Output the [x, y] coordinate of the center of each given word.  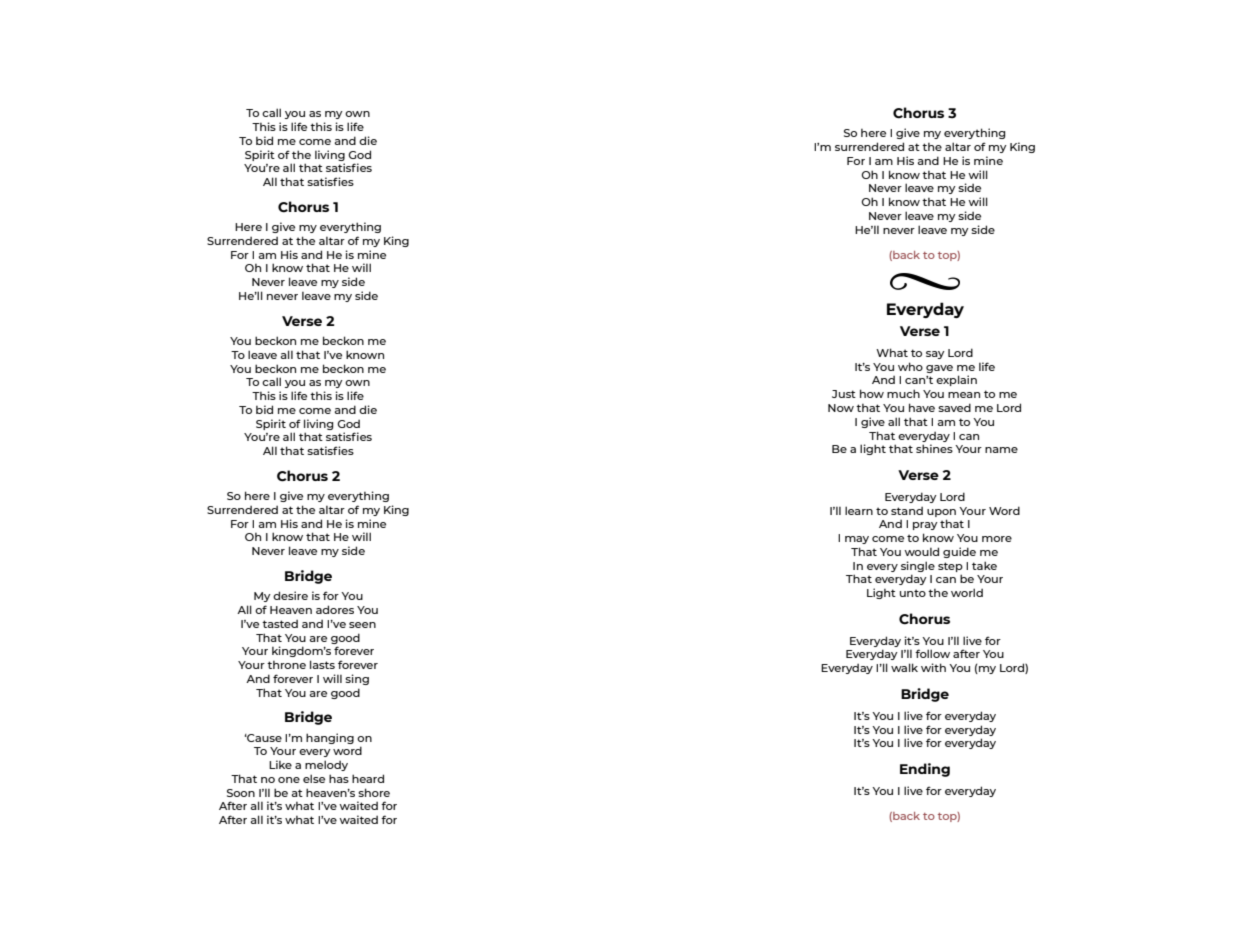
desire [290, 595]
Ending [925, 770]
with [933, 667]
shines [934, 448]
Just [844, 394]
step [950, 567]
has [339, 778]
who [910, 366]
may [857, 540]
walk [904, 667]
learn [859, 510]
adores [335, 609]
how [872, 393]
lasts [322, 664]
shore [374, 792]
